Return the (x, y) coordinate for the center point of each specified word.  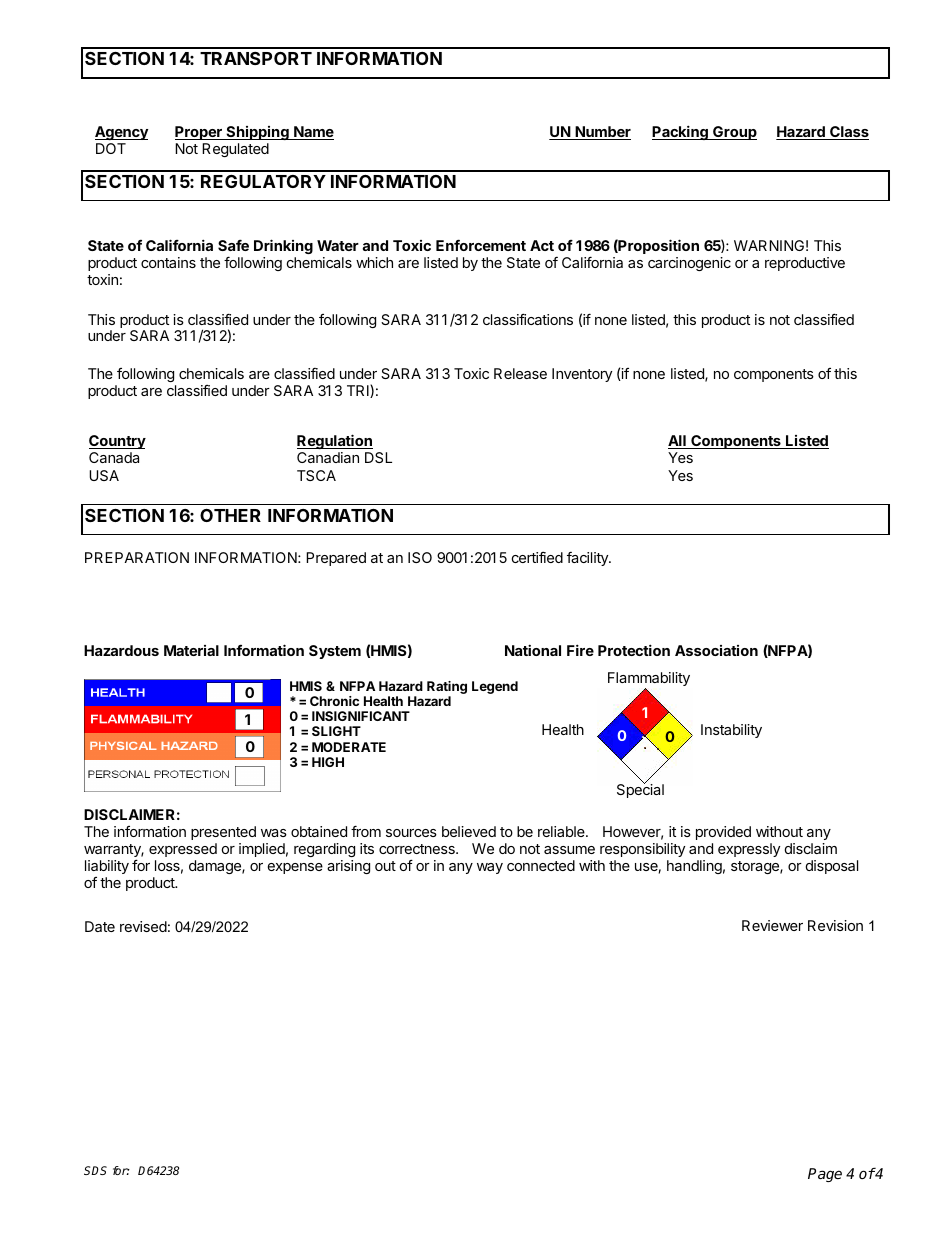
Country (117, 442)
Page (825, 1175)
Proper (199, 133)
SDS (95, 1170)
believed (469, 831)
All (678, 442)
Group (734, 133)
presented (223, 833)
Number (602, 133)
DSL (378, 457)
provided (723, 833)
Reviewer (772, 925)
